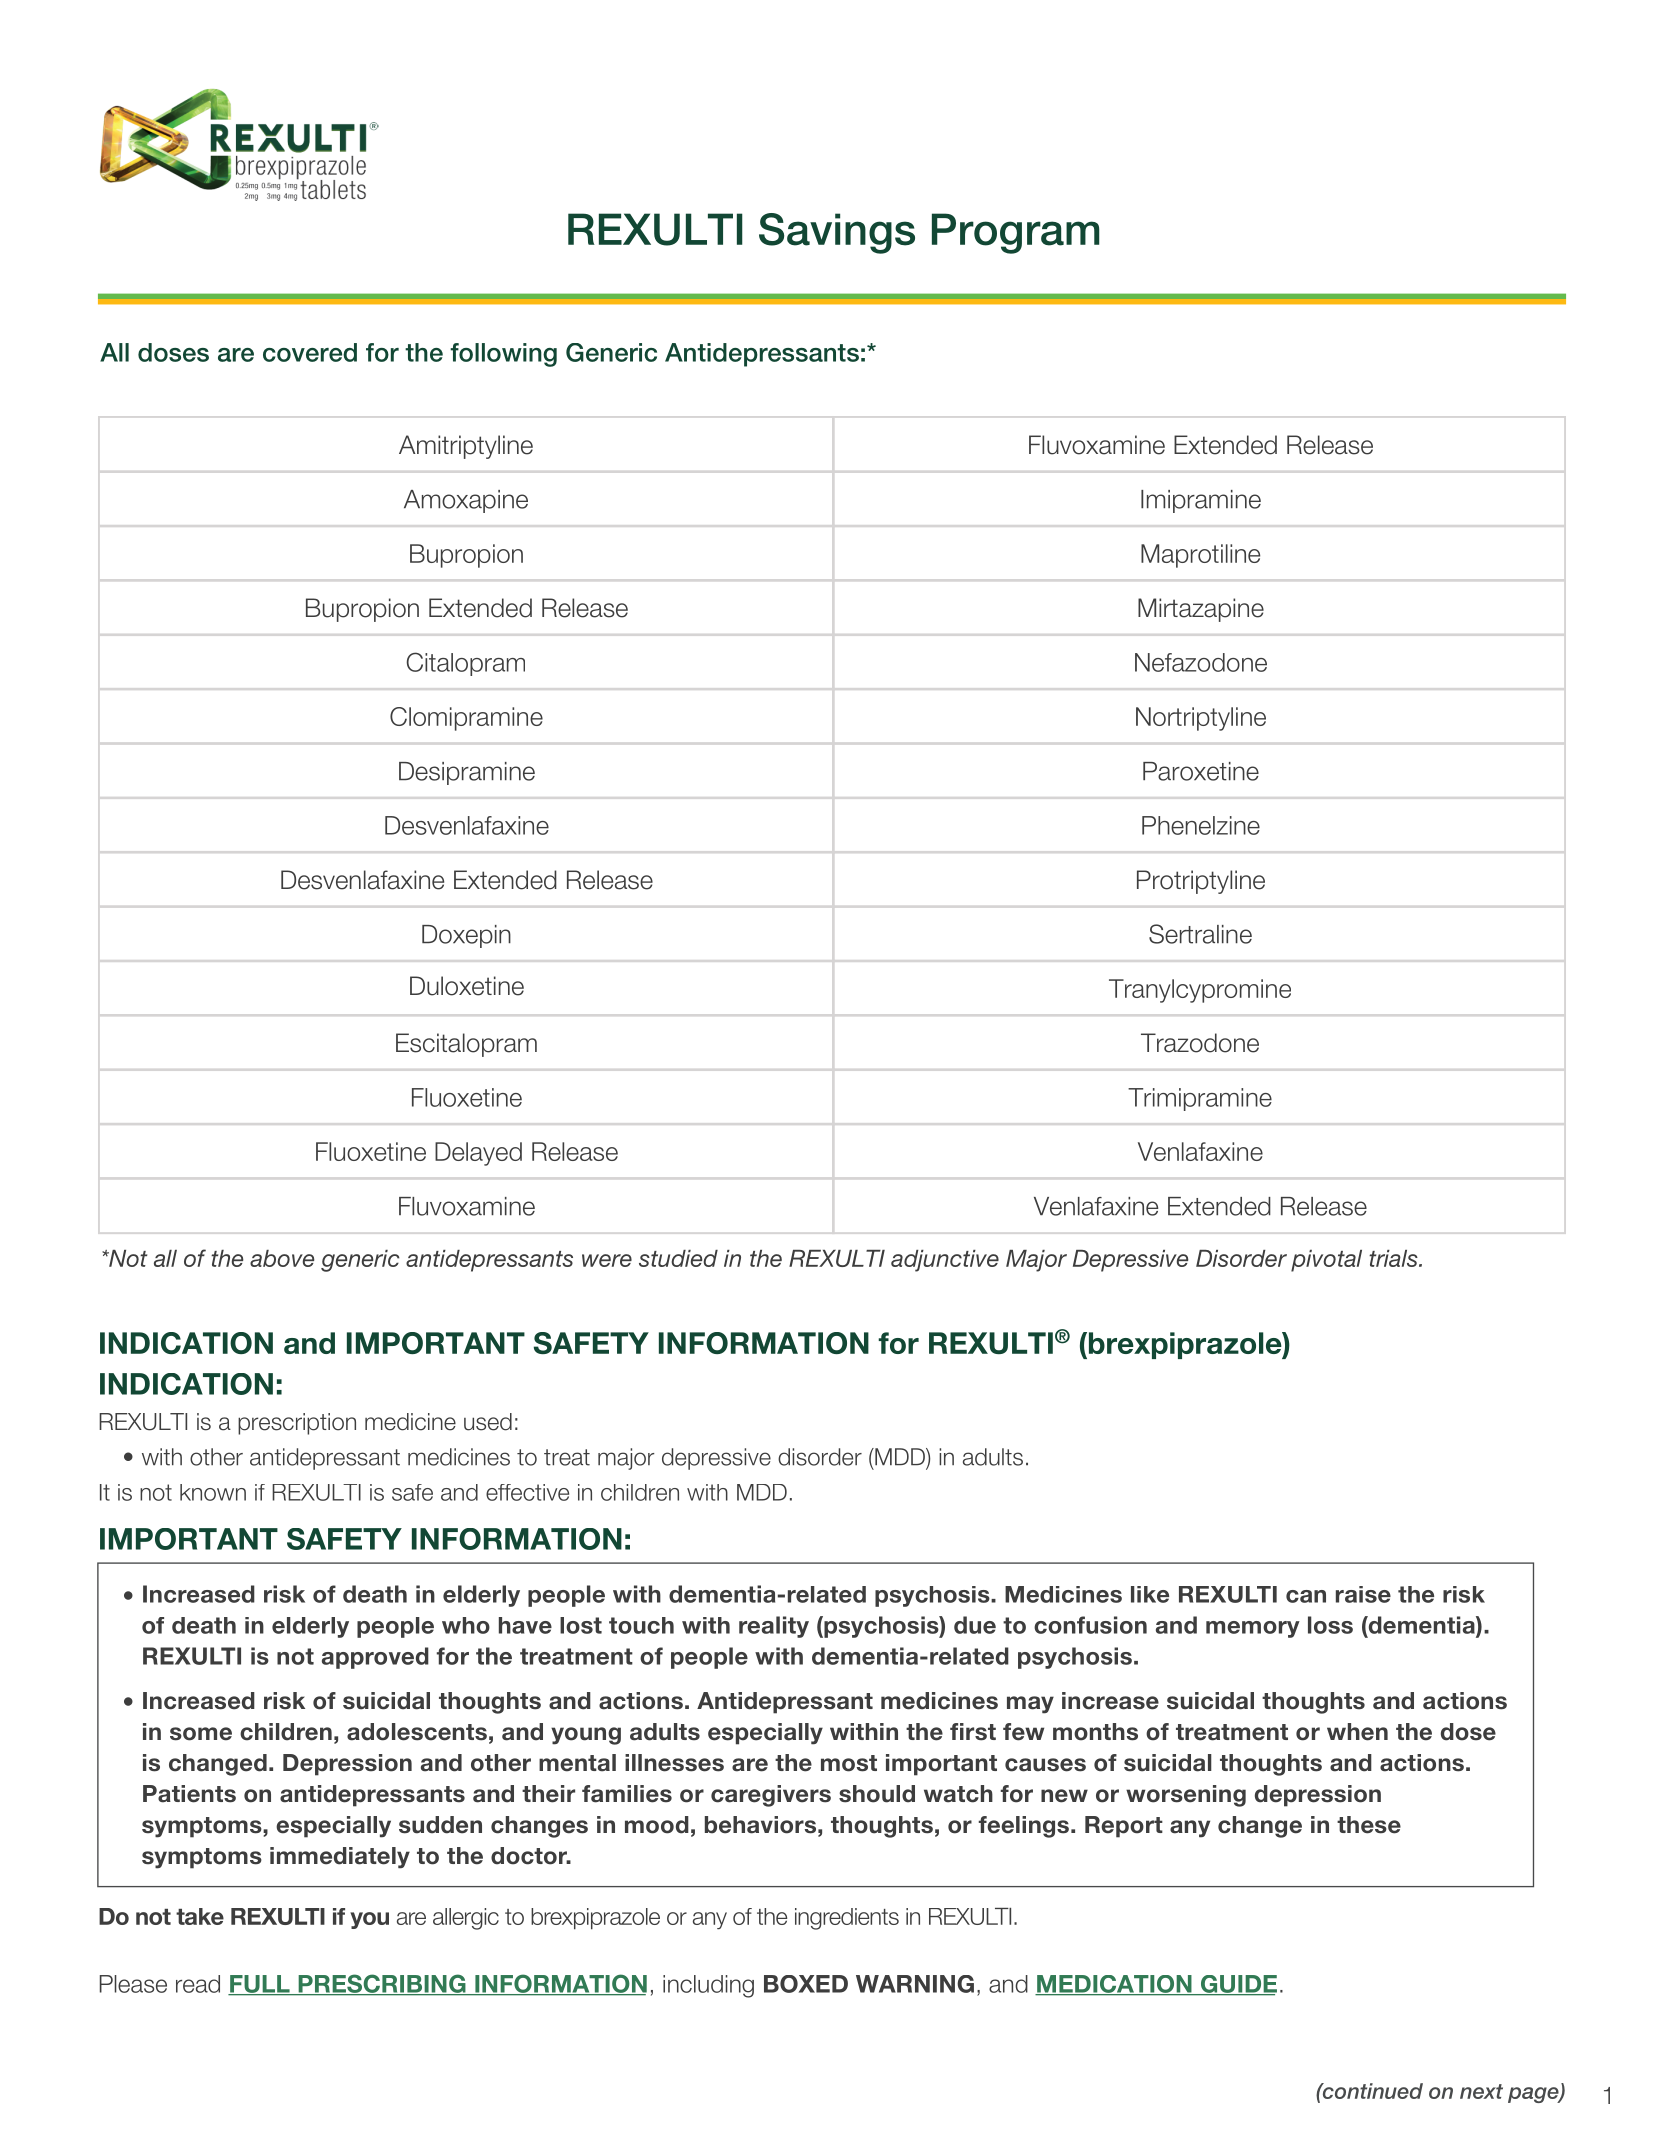 The image size is (1664, 2153). What do you see at coordinates (310, 352) in the screenshot?
I see `covered` at bounding box center [310, 352].
